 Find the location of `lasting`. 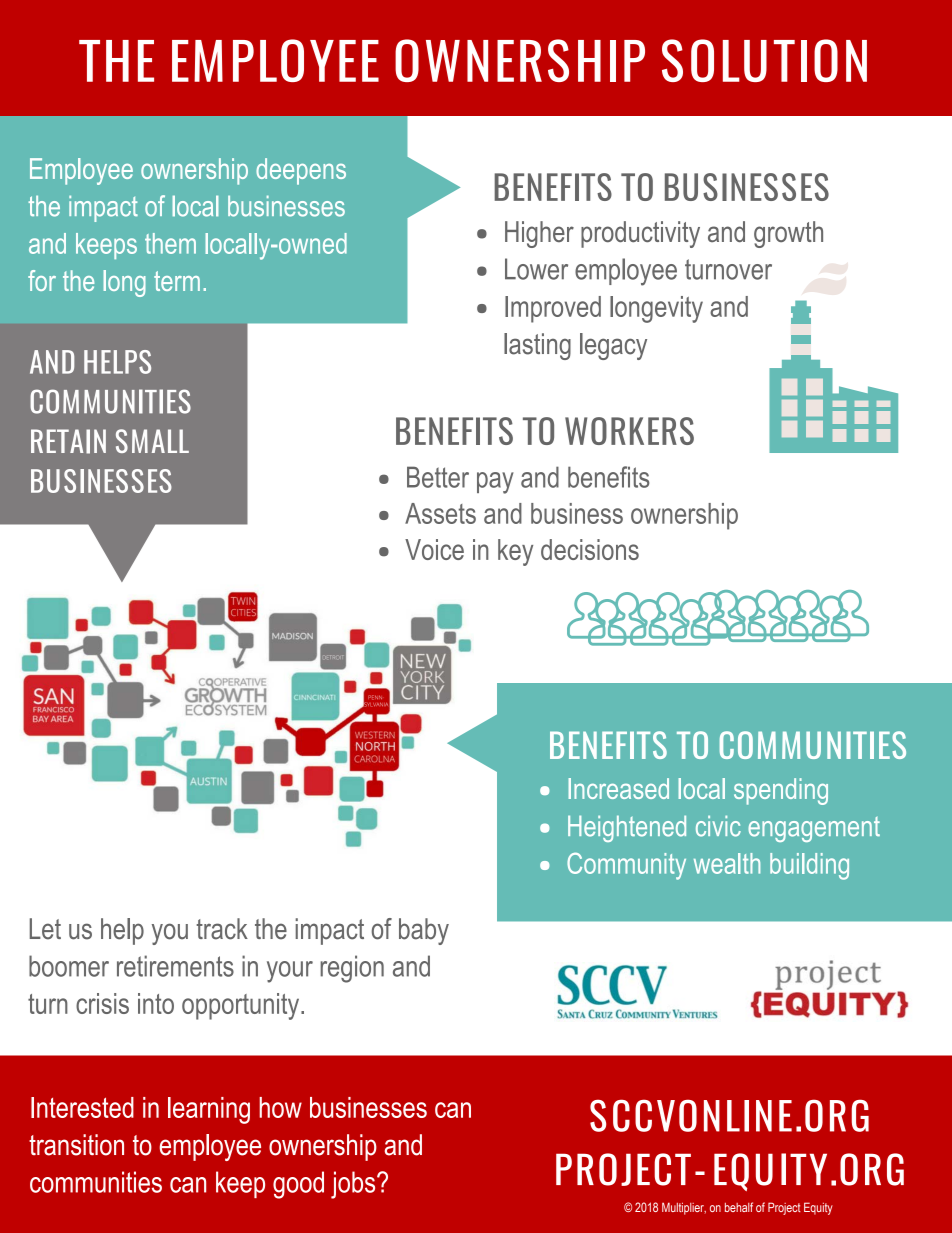

lasting is located at coordinates (537, 346).
